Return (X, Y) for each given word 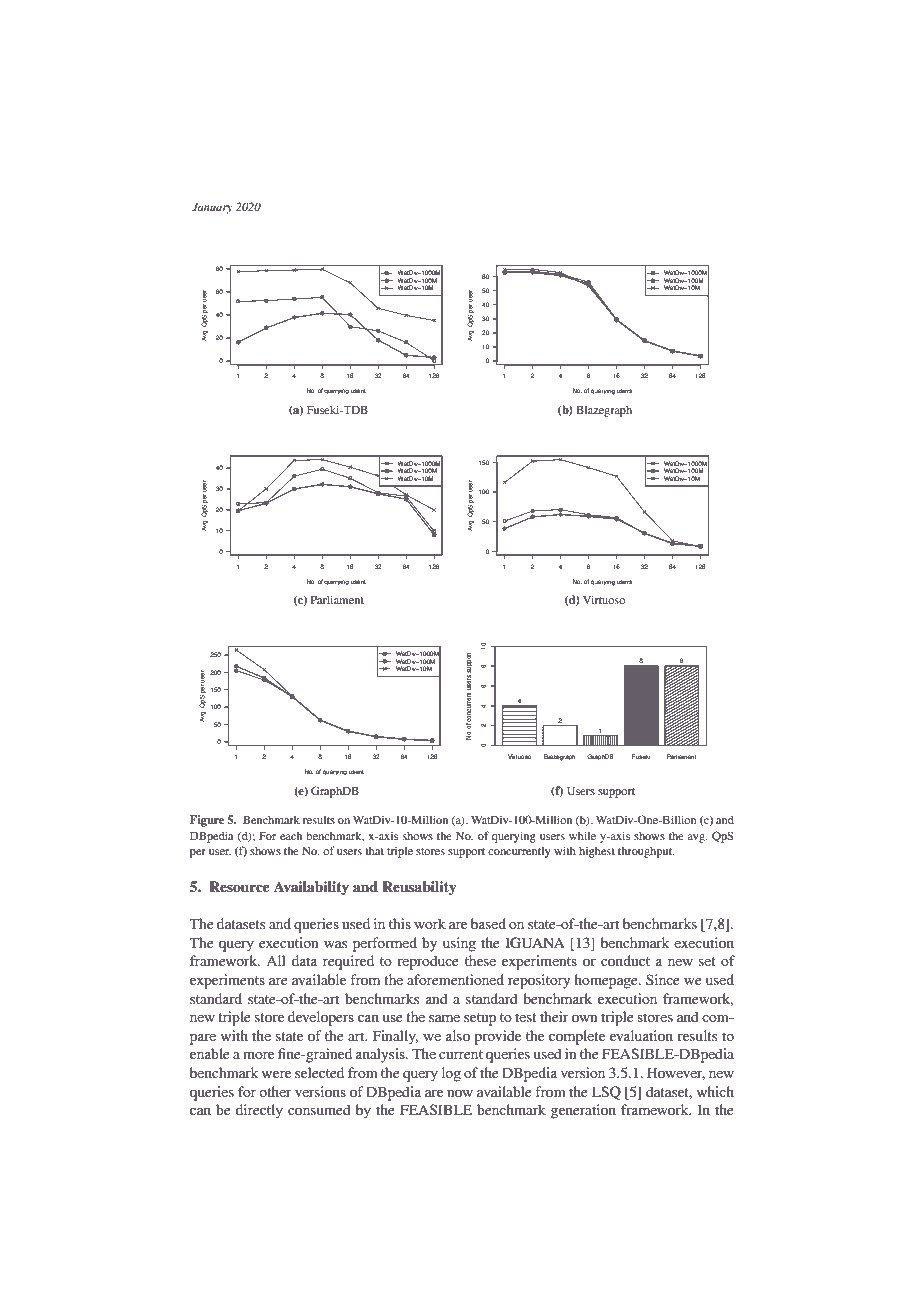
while (582, 835)
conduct (625, 960)
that (374, 850)
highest (597, 852)
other (275, 1091)
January (212, 208)
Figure (207, 821)
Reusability (419, 888)
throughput (646, 852)
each (291, 835)
